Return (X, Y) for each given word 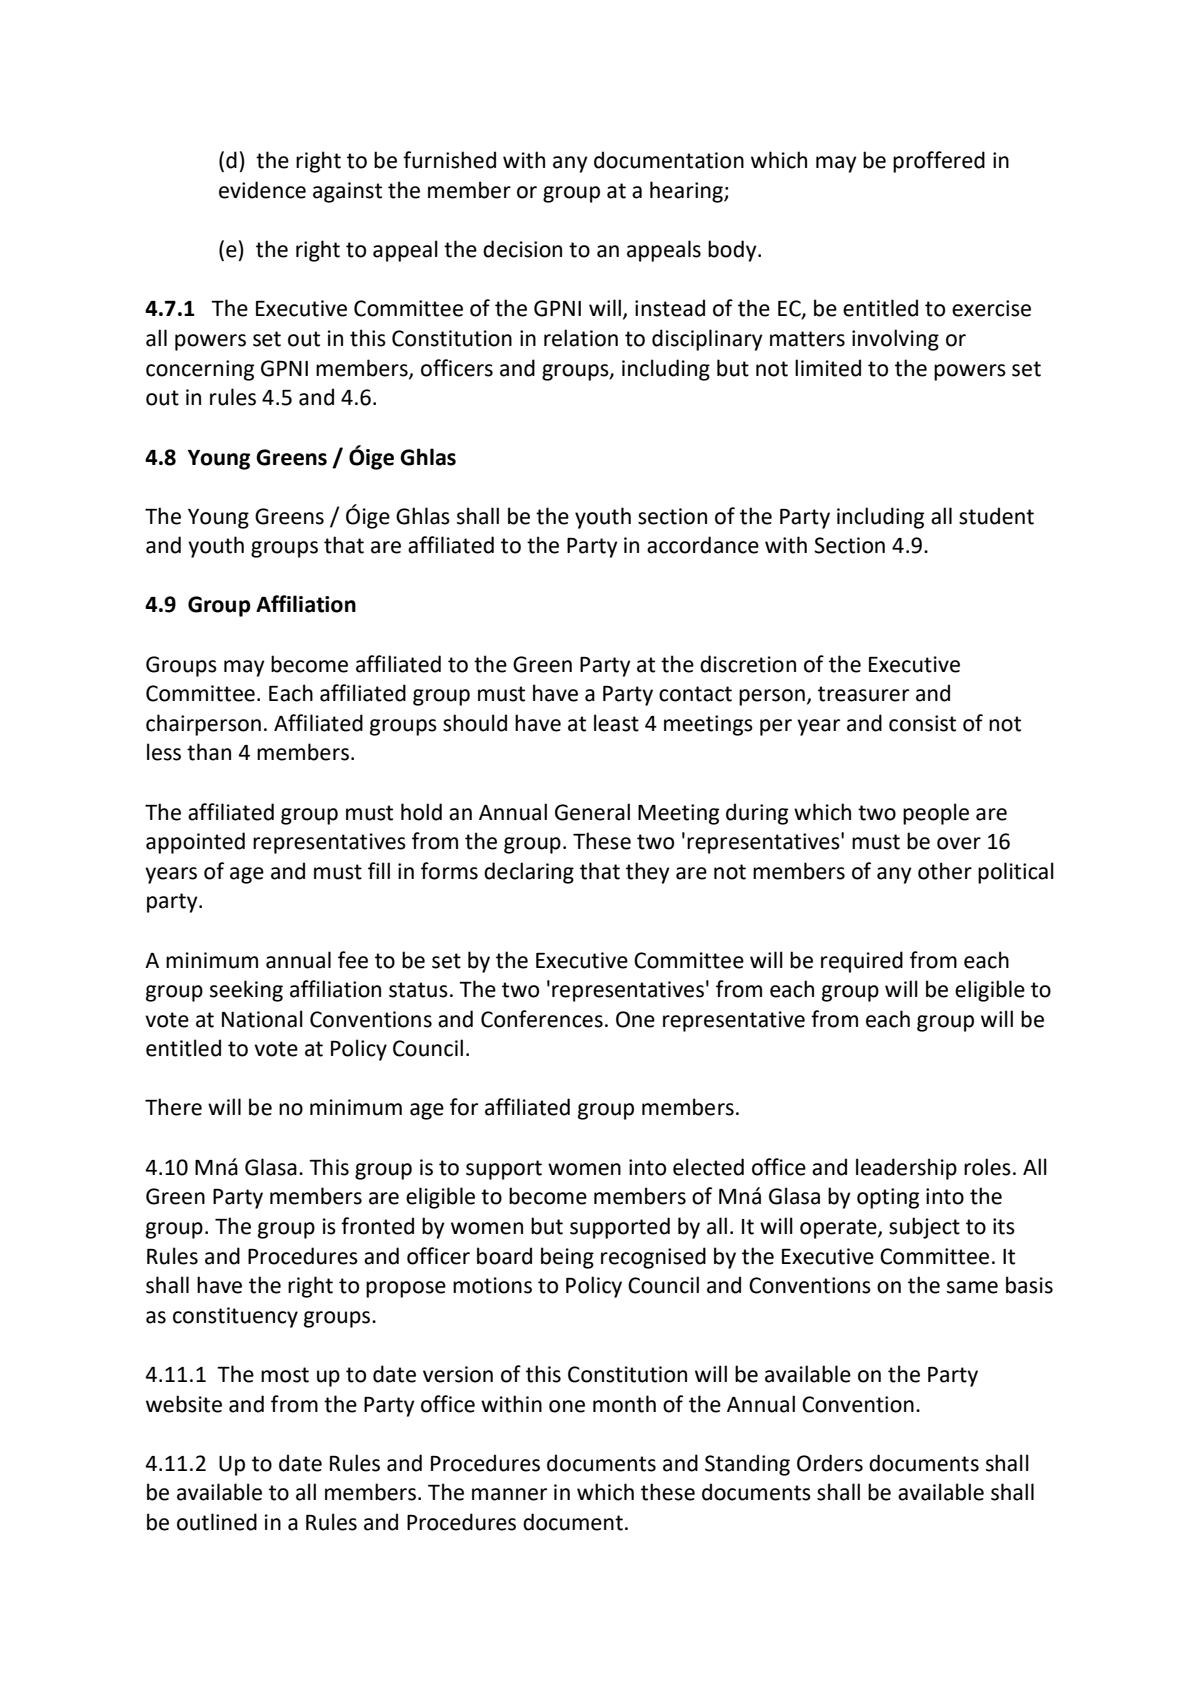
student (996, 516)
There (173, 1107)
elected (708, 1167)
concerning (200, 370)
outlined (217, 1522)
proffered (939, 162)
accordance (703, 545)
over (959, 843)
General (592, 812)
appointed (195, 843)
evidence (262, 190)
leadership (906, 1169)
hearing (687, 192)
